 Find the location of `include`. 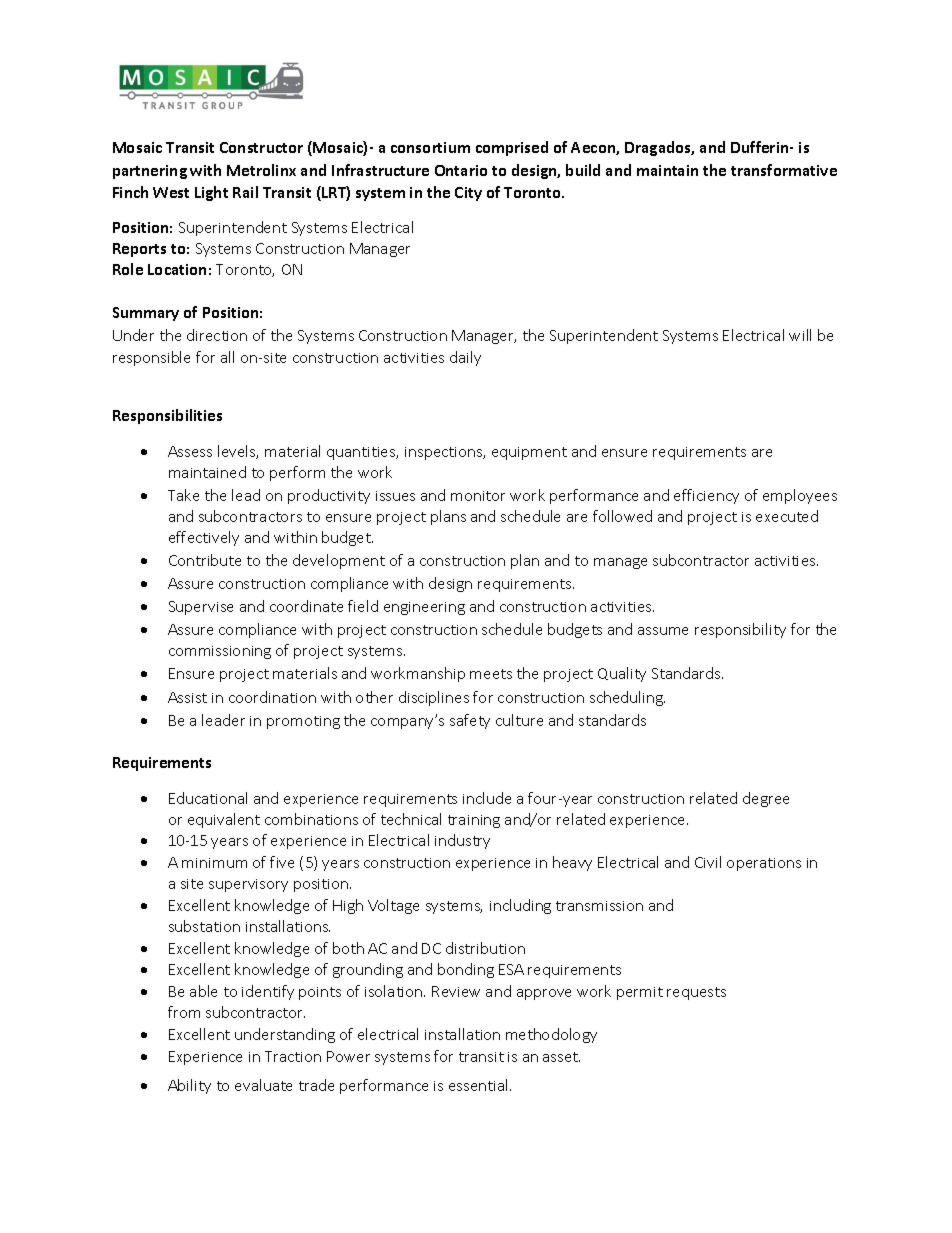

include is located at coordinates (487, 798).
